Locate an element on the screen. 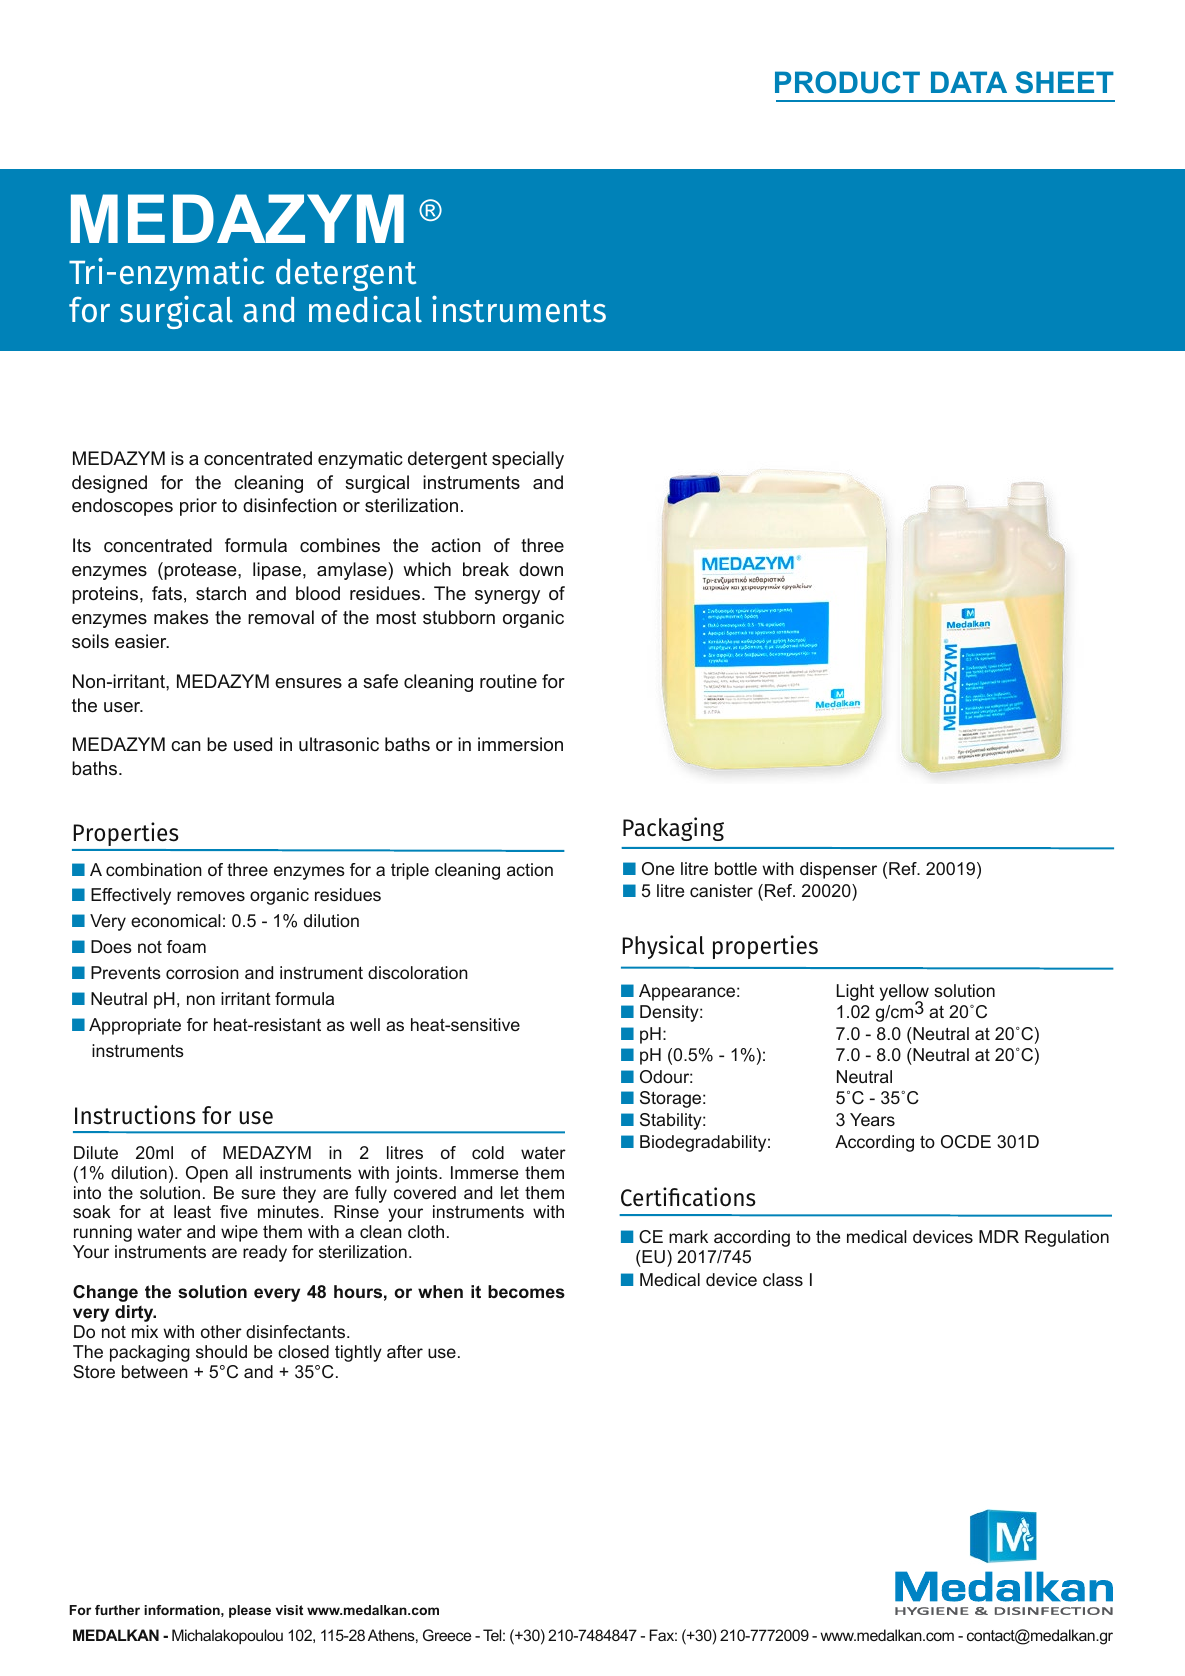 This screenshot has height=1676, width=1185. class is located at coordinates (783, 1279).
